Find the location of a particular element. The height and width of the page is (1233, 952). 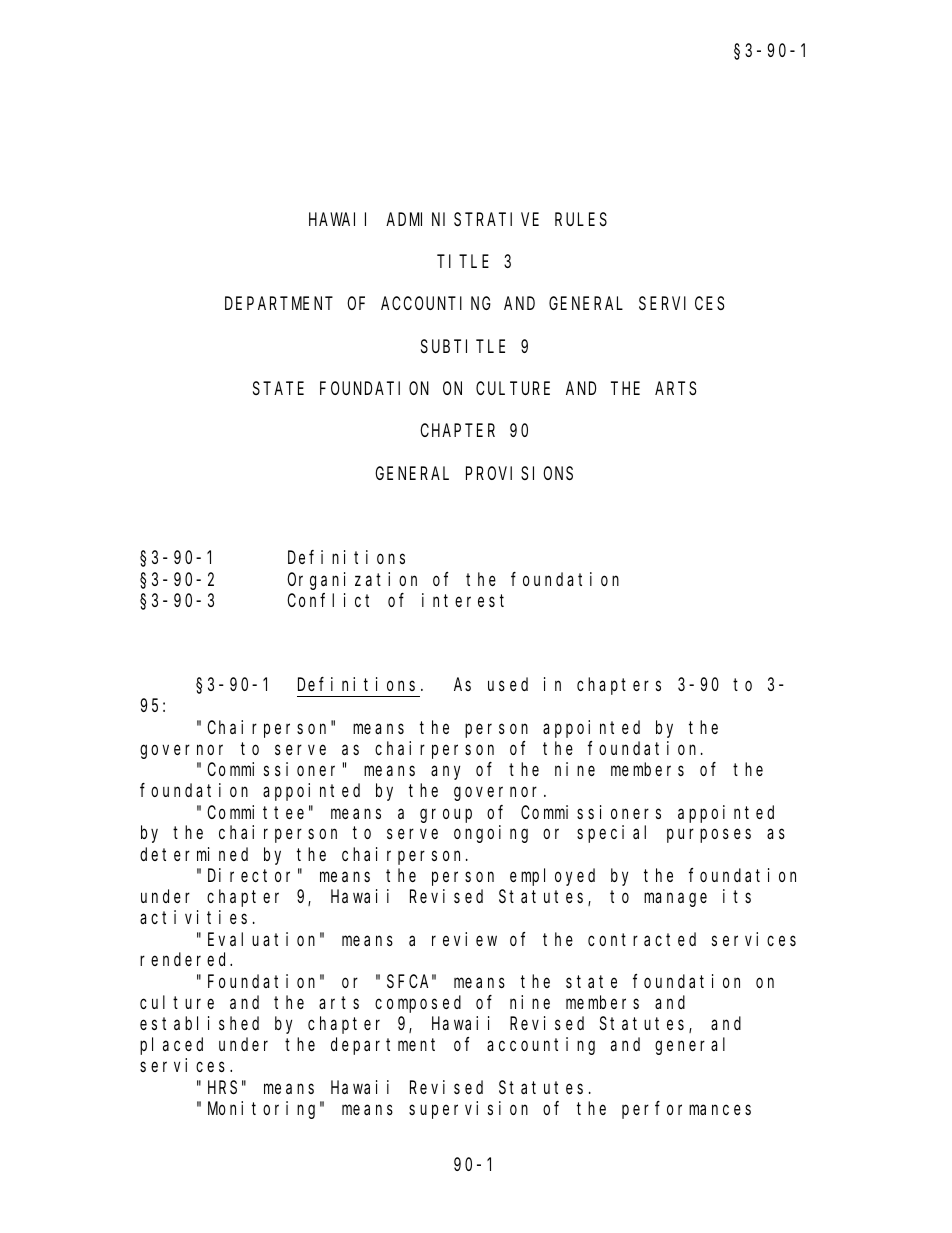

ADMINISTRATIVE is located at coordinates (462, 219).
